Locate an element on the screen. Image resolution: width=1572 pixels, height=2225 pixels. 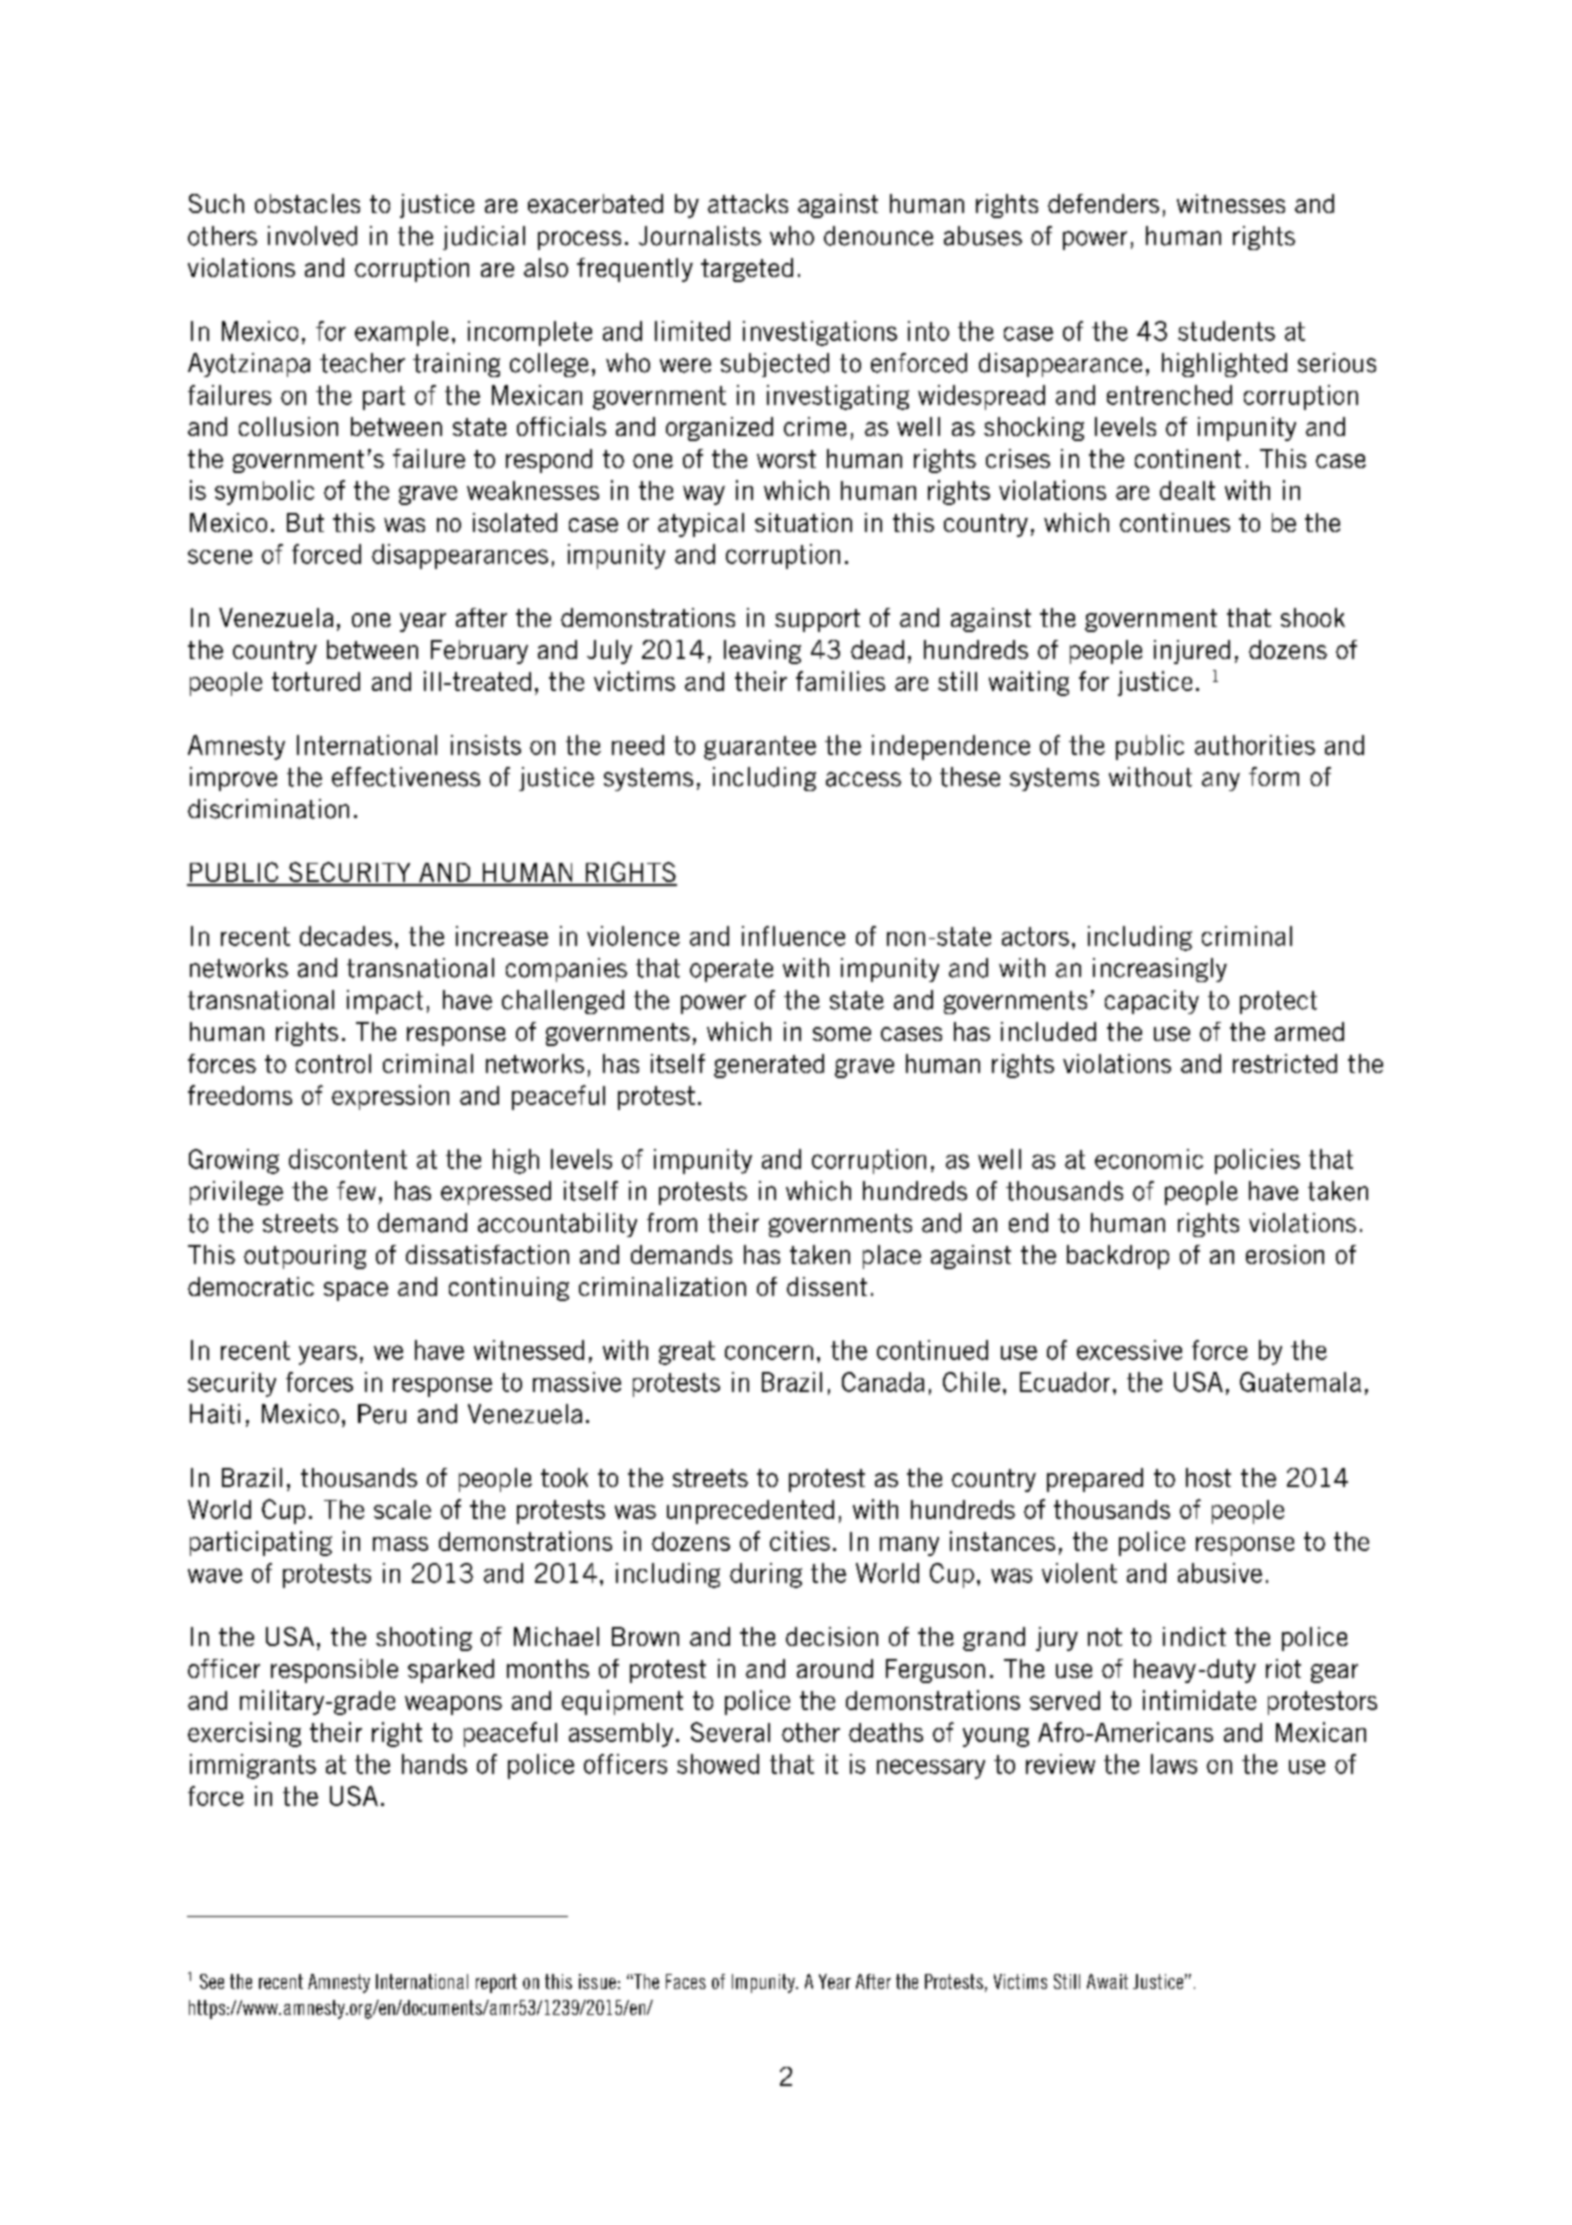
leaving is located at coordinates (762, 652).
